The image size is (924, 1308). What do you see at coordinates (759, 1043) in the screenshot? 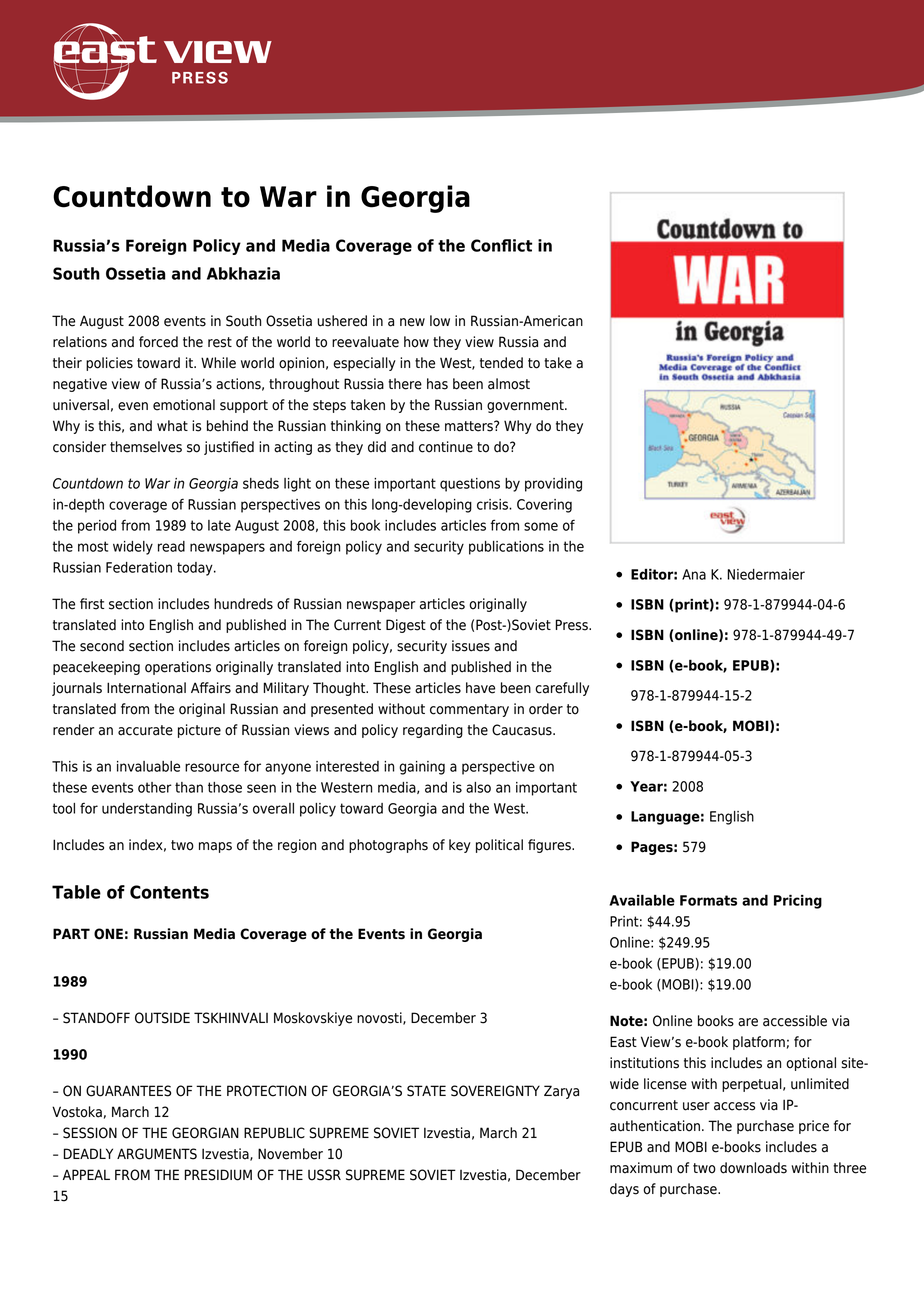
I see `platform` at bounding box center [759, 1043].
